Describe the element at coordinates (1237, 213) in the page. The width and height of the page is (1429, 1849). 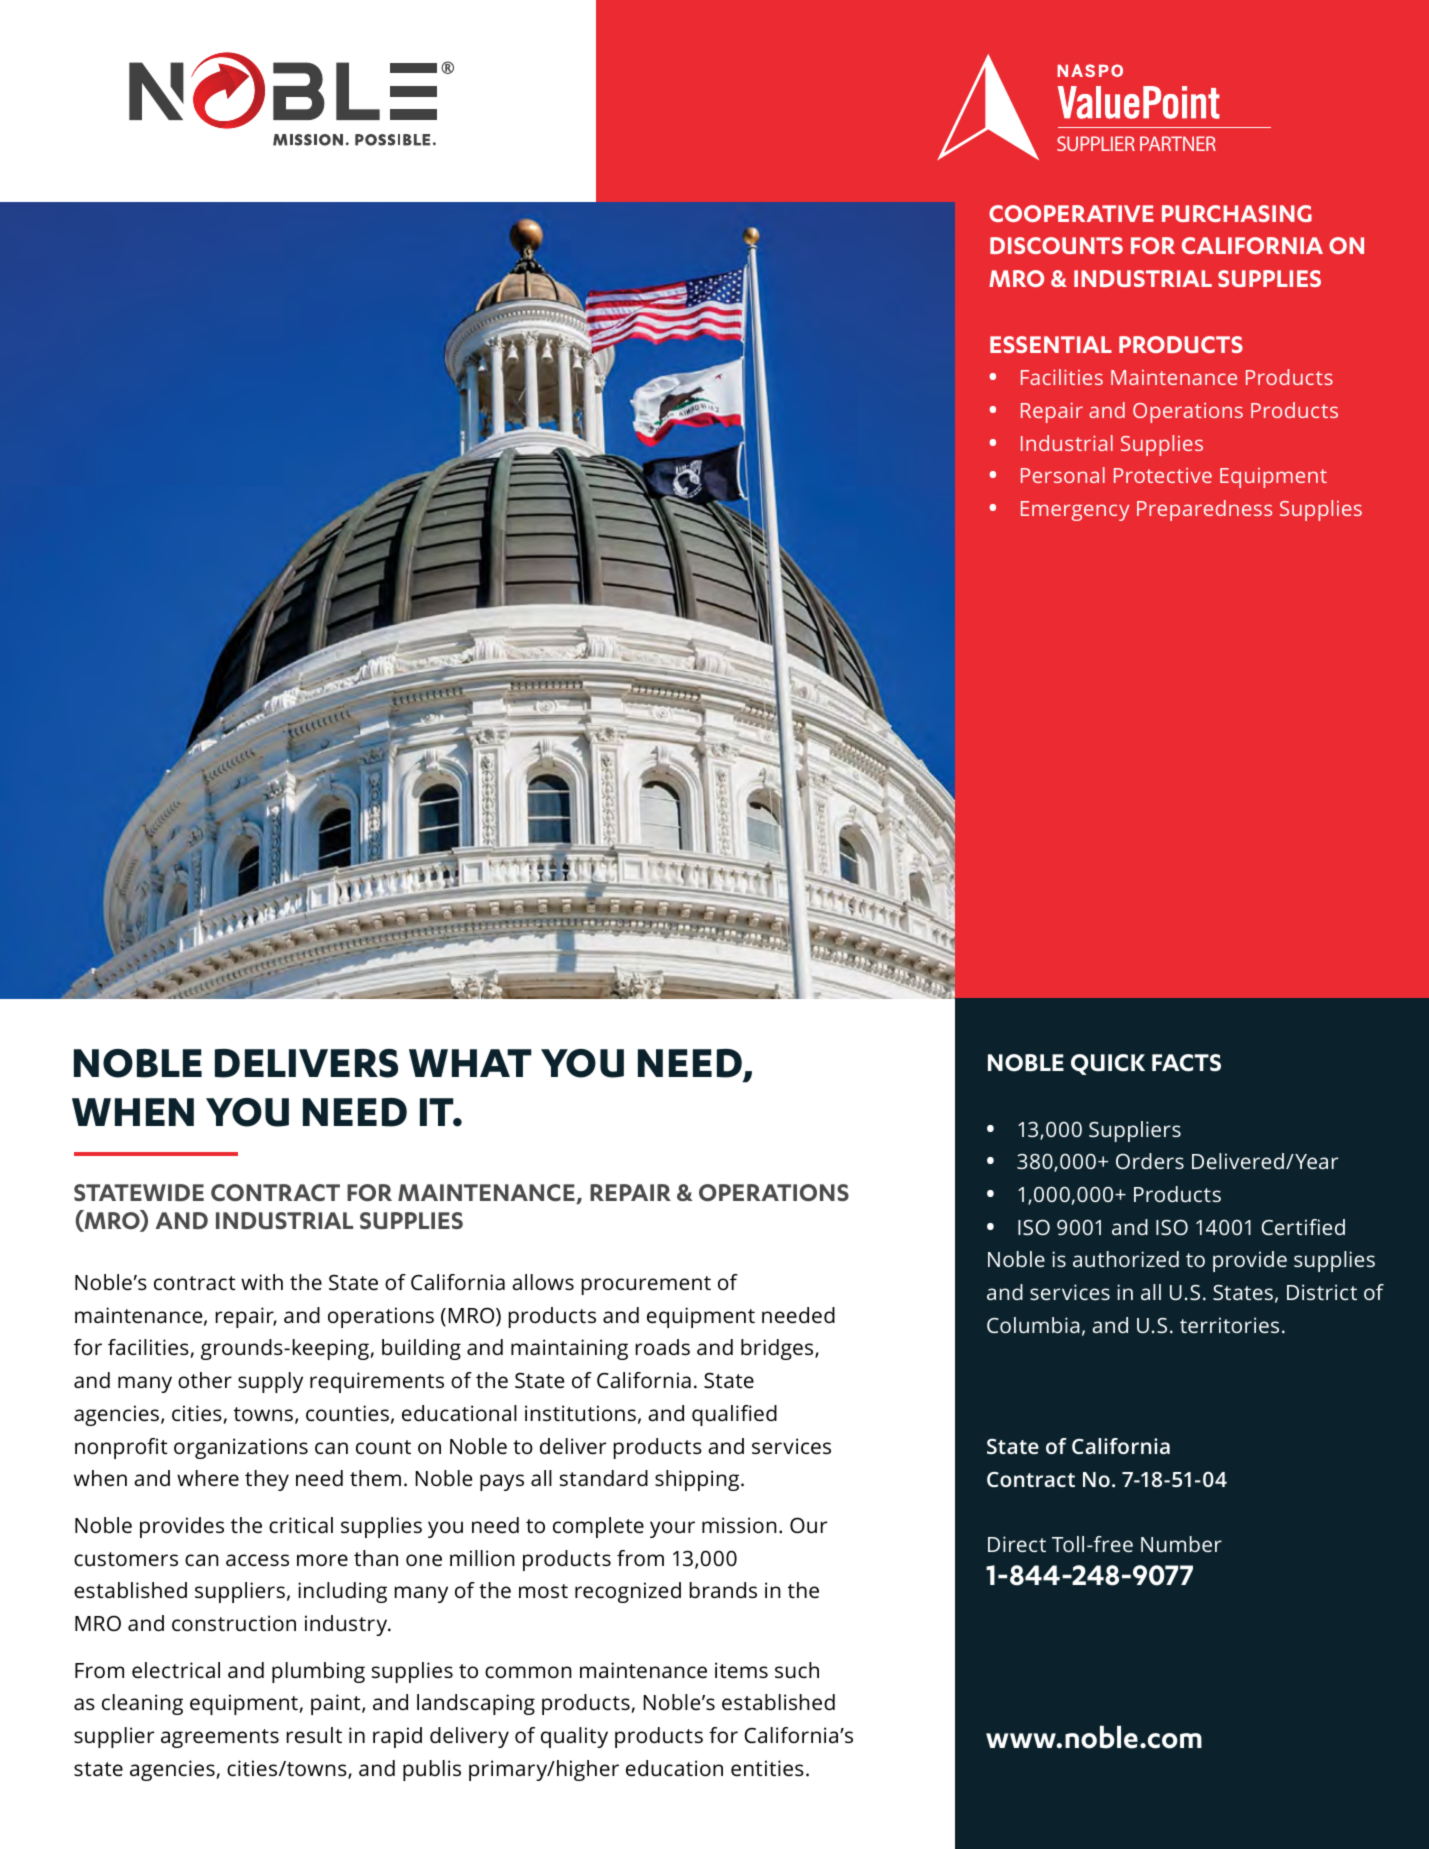
I see `PURCHASING` at that location.
